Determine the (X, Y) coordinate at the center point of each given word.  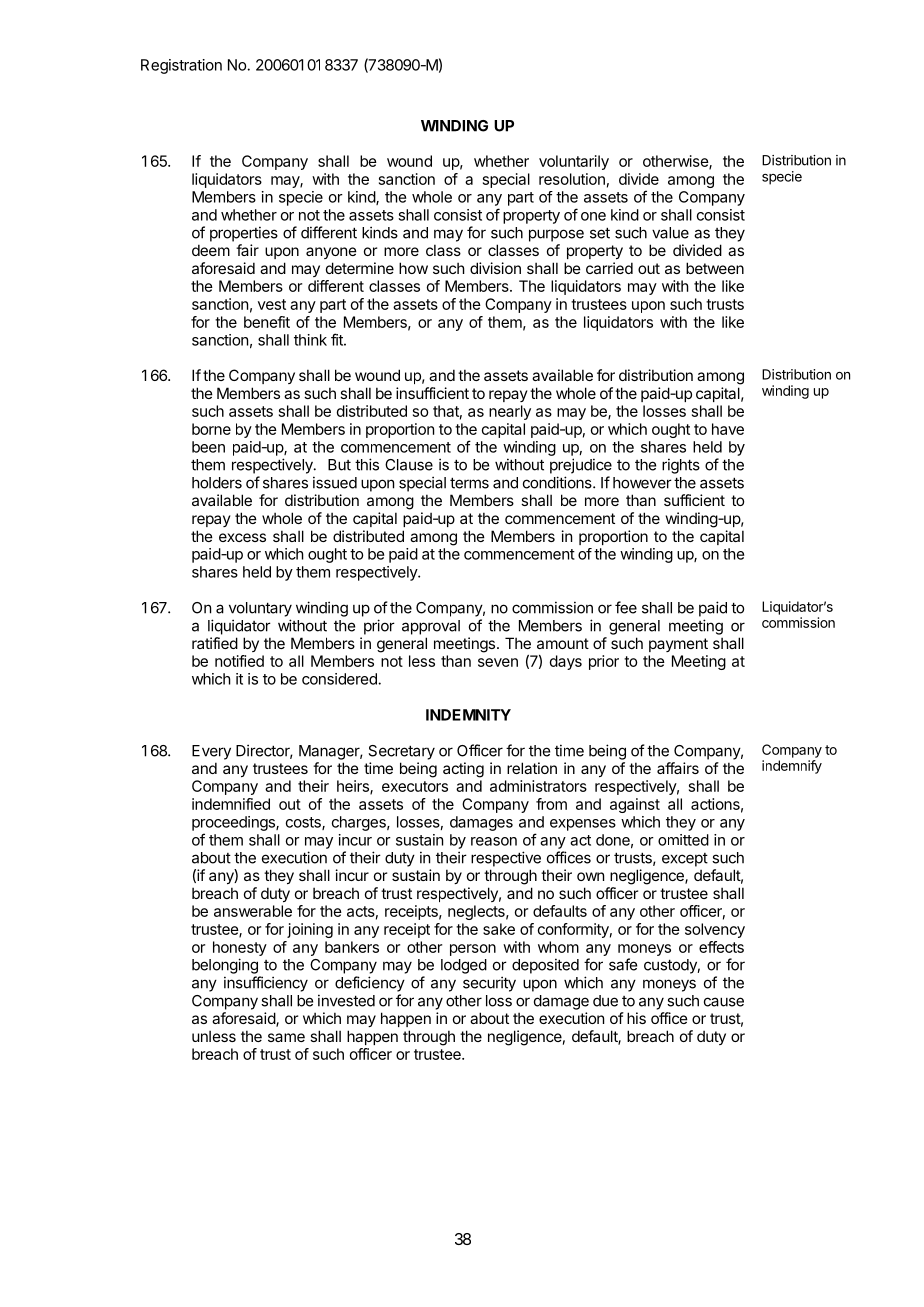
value (670, 233)
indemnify (792, 767)
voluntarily (574, 162)
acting (463, 770)
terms (469, 483)
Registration (181, 66)
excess (242, 537)
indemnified (231, 804)
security (489, 984)
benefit (267, 322)
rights (681, 466)
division (495, 268)
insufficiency (266, 984)
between (715, 268)
